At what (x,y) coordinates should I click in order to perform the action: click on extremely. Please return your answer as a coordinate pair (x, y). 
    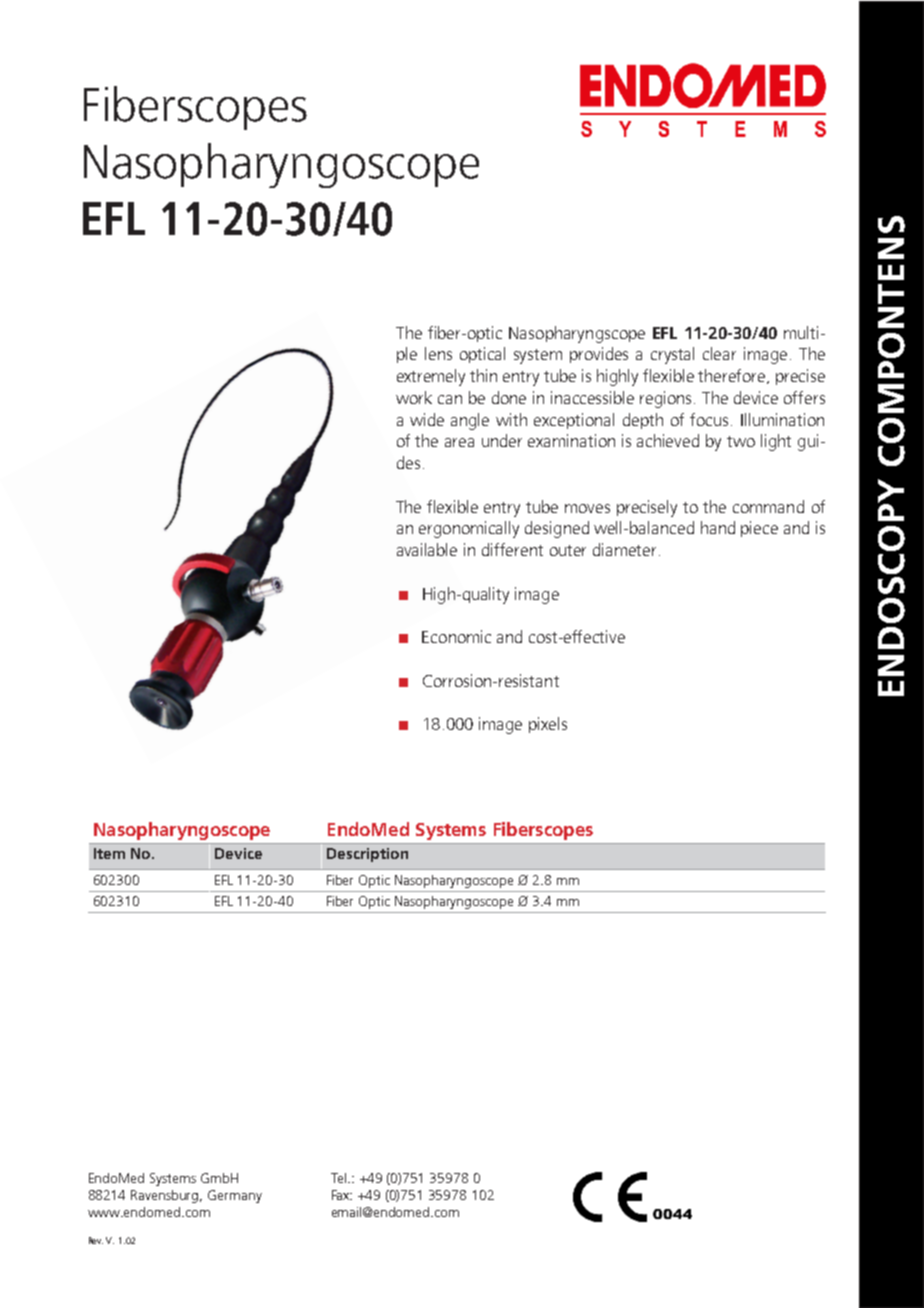
    Looking at the image, I should click on (431, 377).
